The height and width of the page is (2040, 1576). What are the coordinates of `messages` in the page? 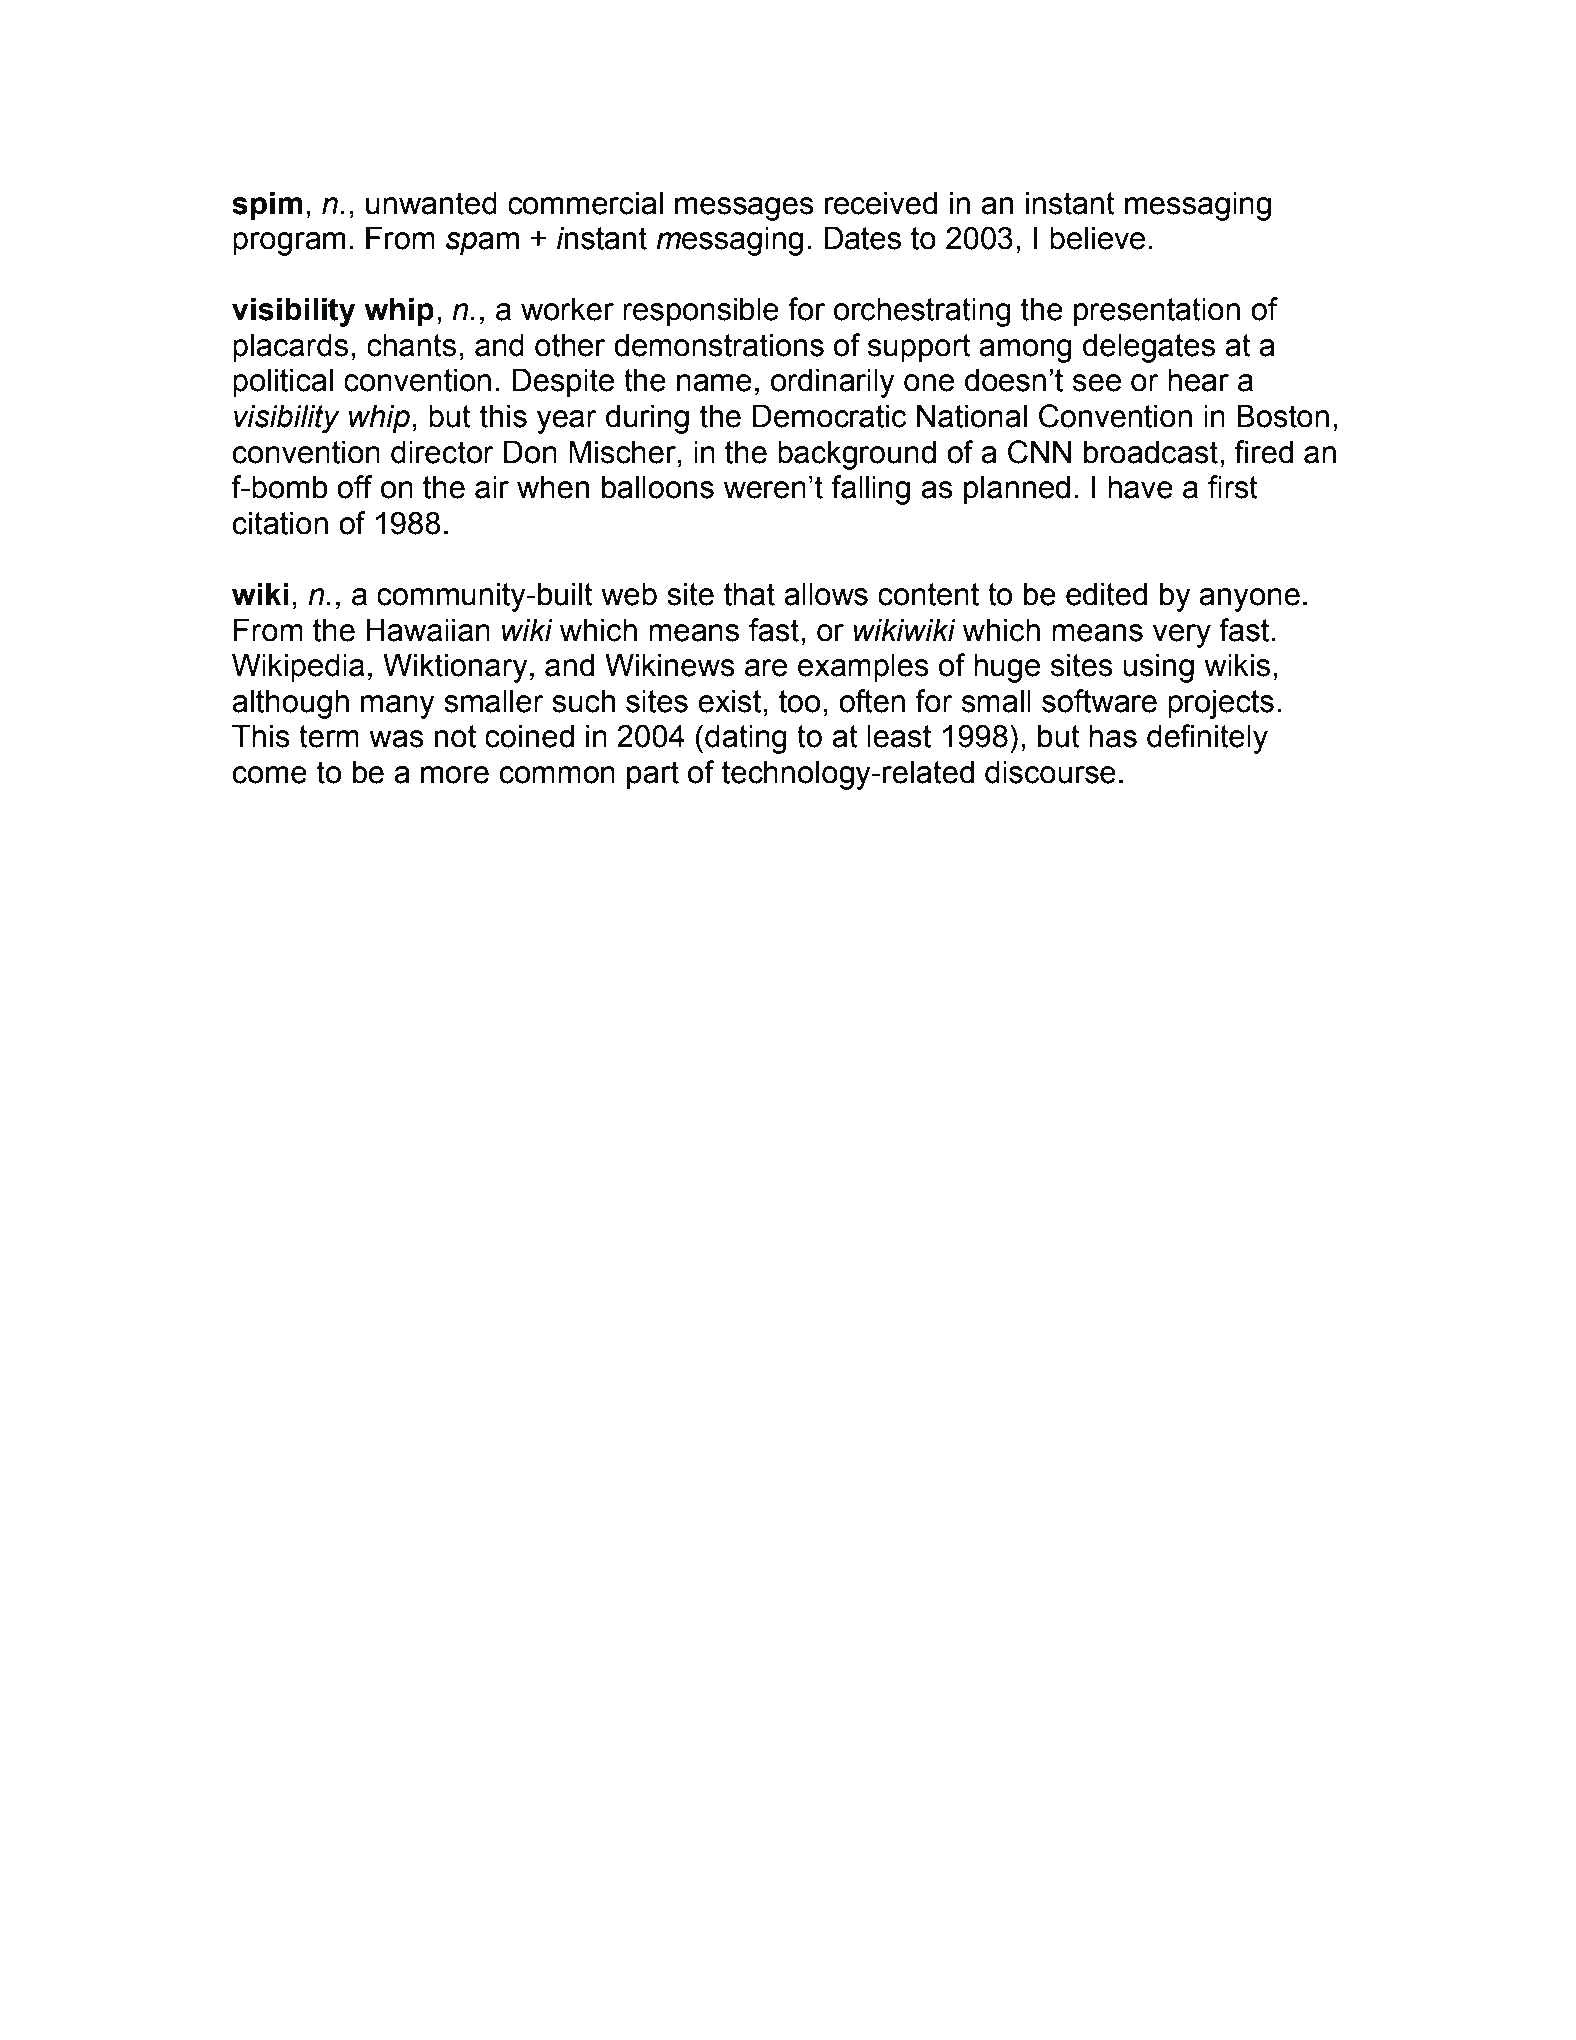 It's located at (744, 209).
